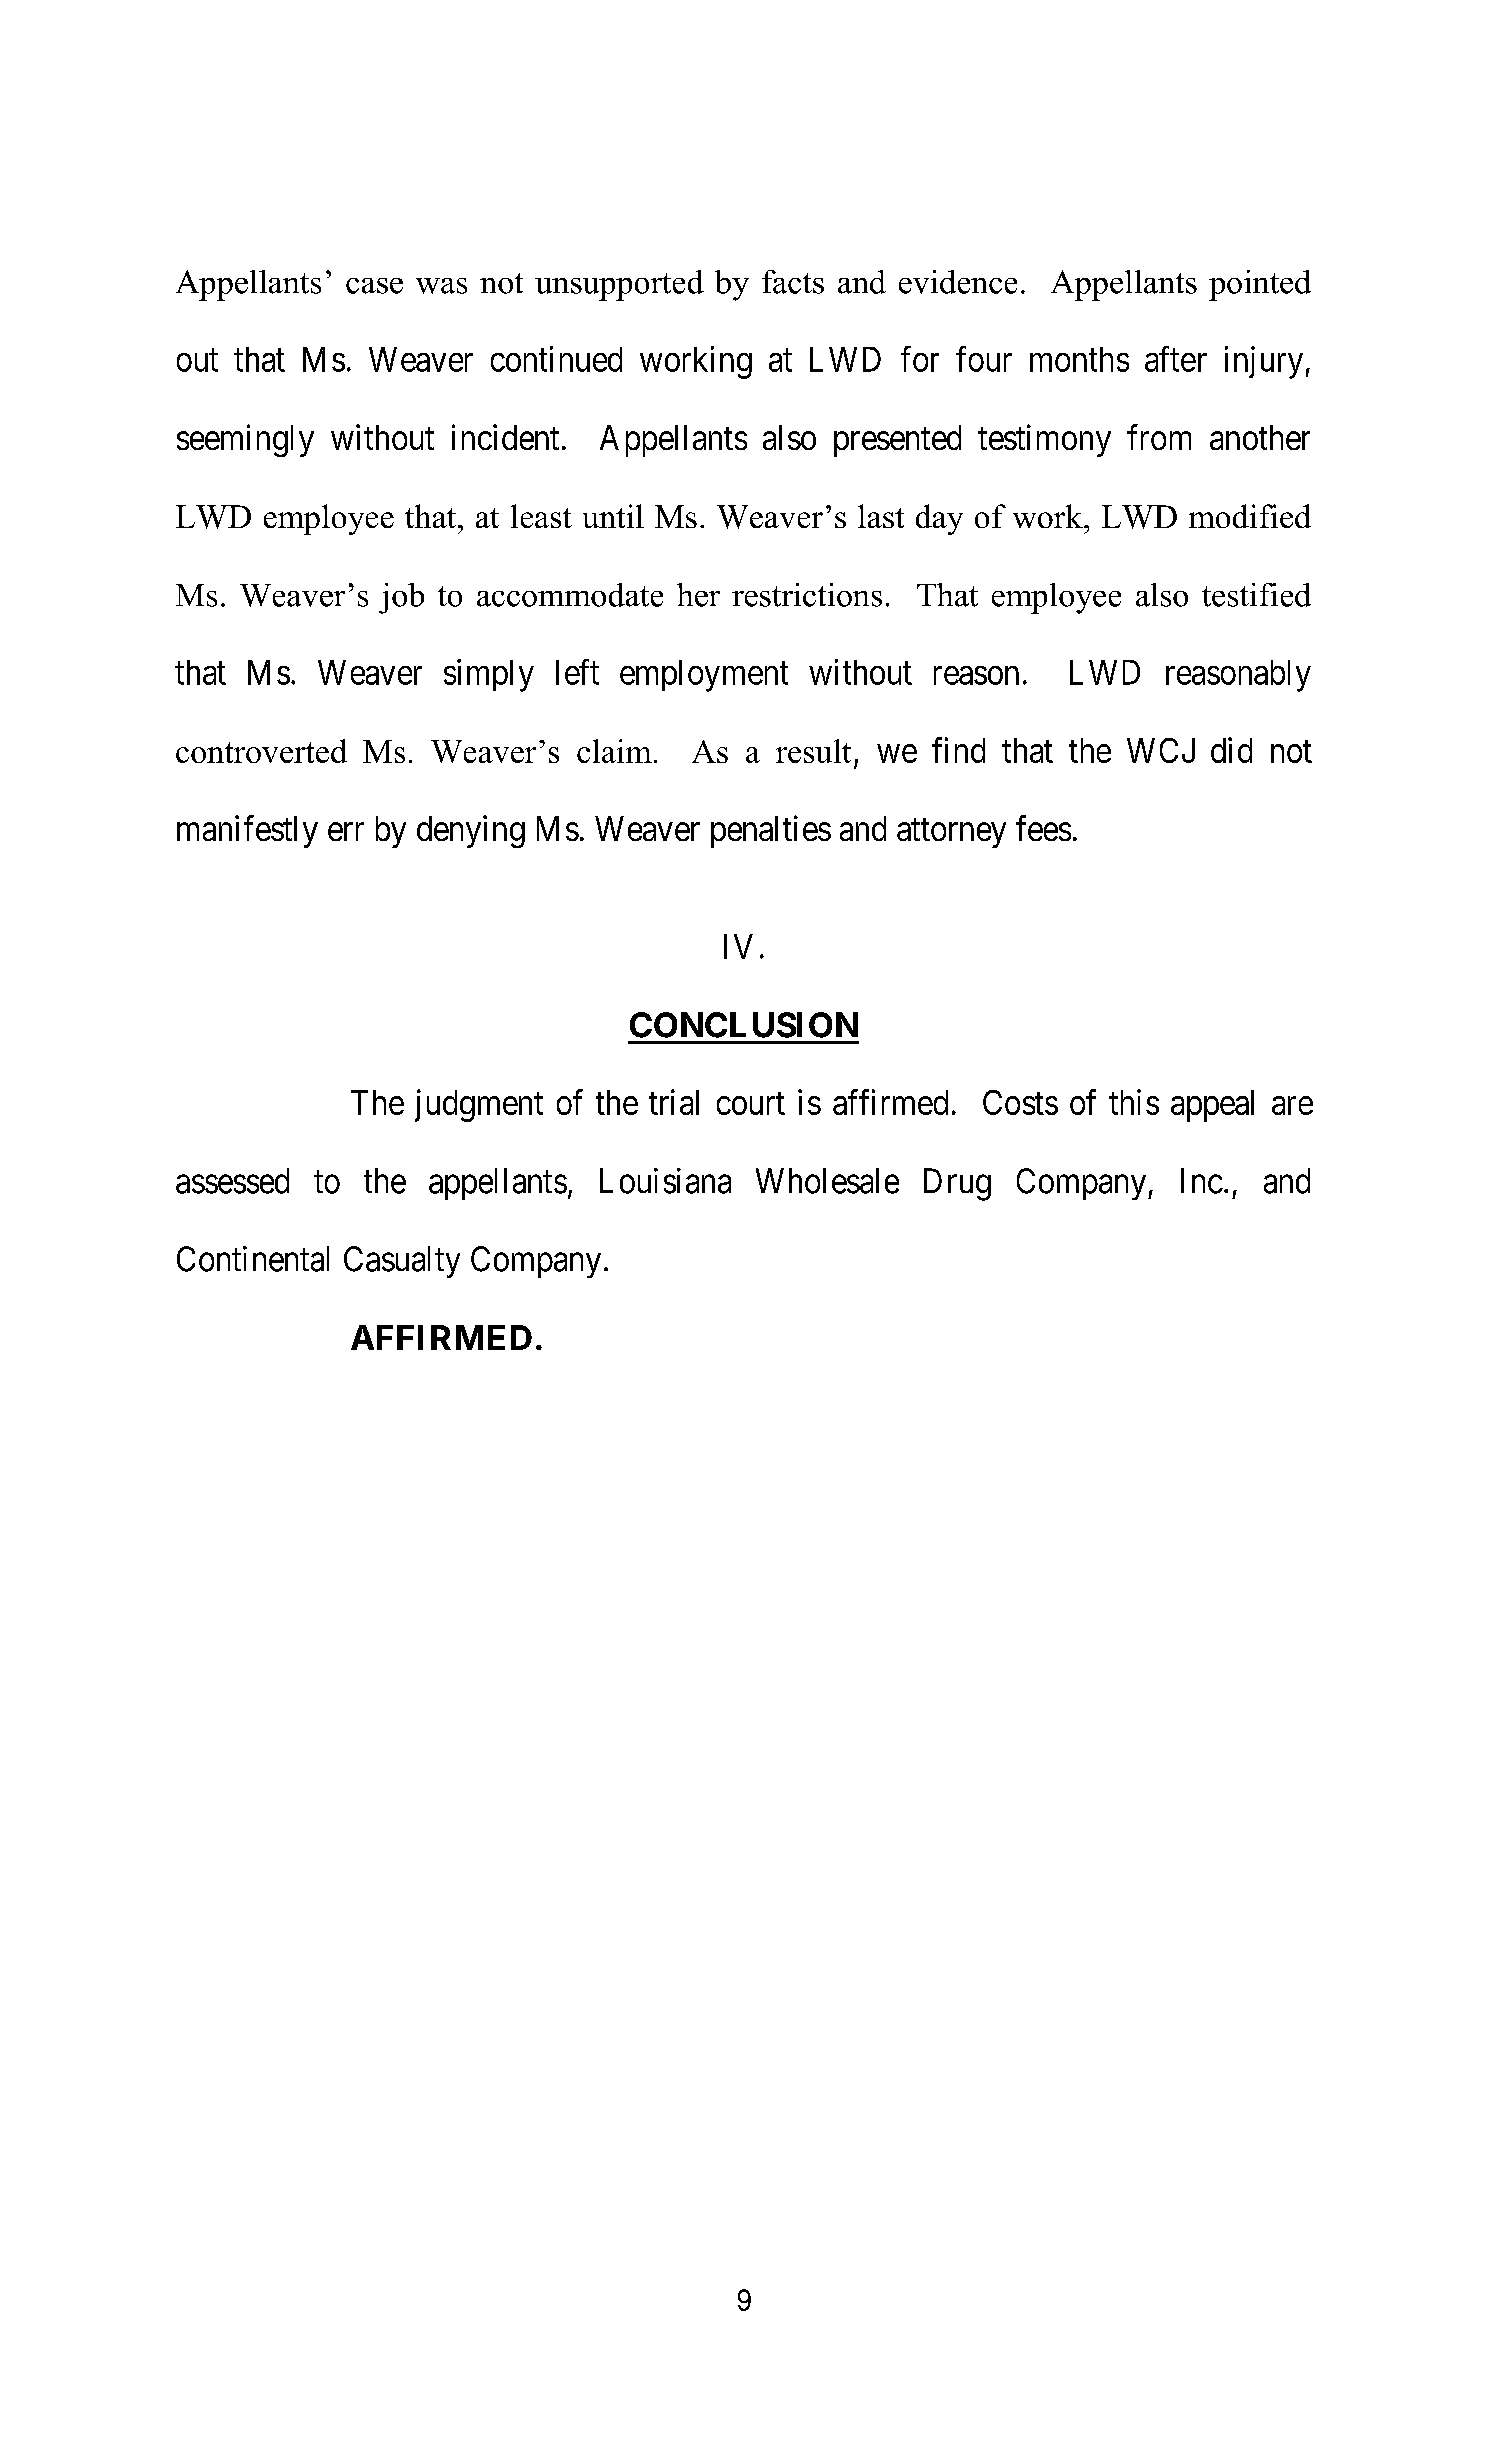 The image size is (1487, 2449). What do you see at coordinates (401, 598) in the screenshot?
I see `job` at bounding box center [401, 598].
